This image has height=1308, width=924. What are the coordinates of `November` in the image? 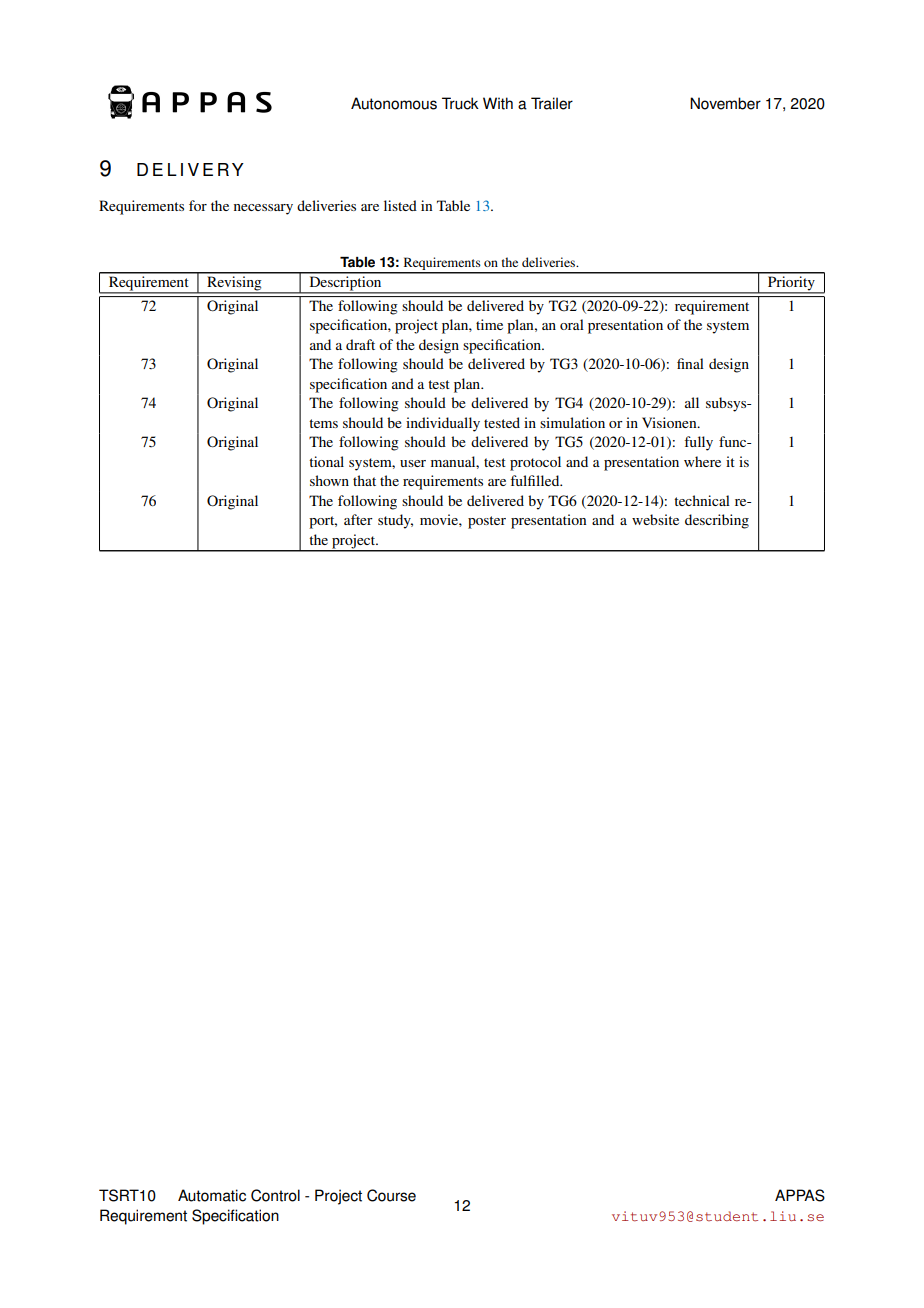 It's located at (725, 103).
